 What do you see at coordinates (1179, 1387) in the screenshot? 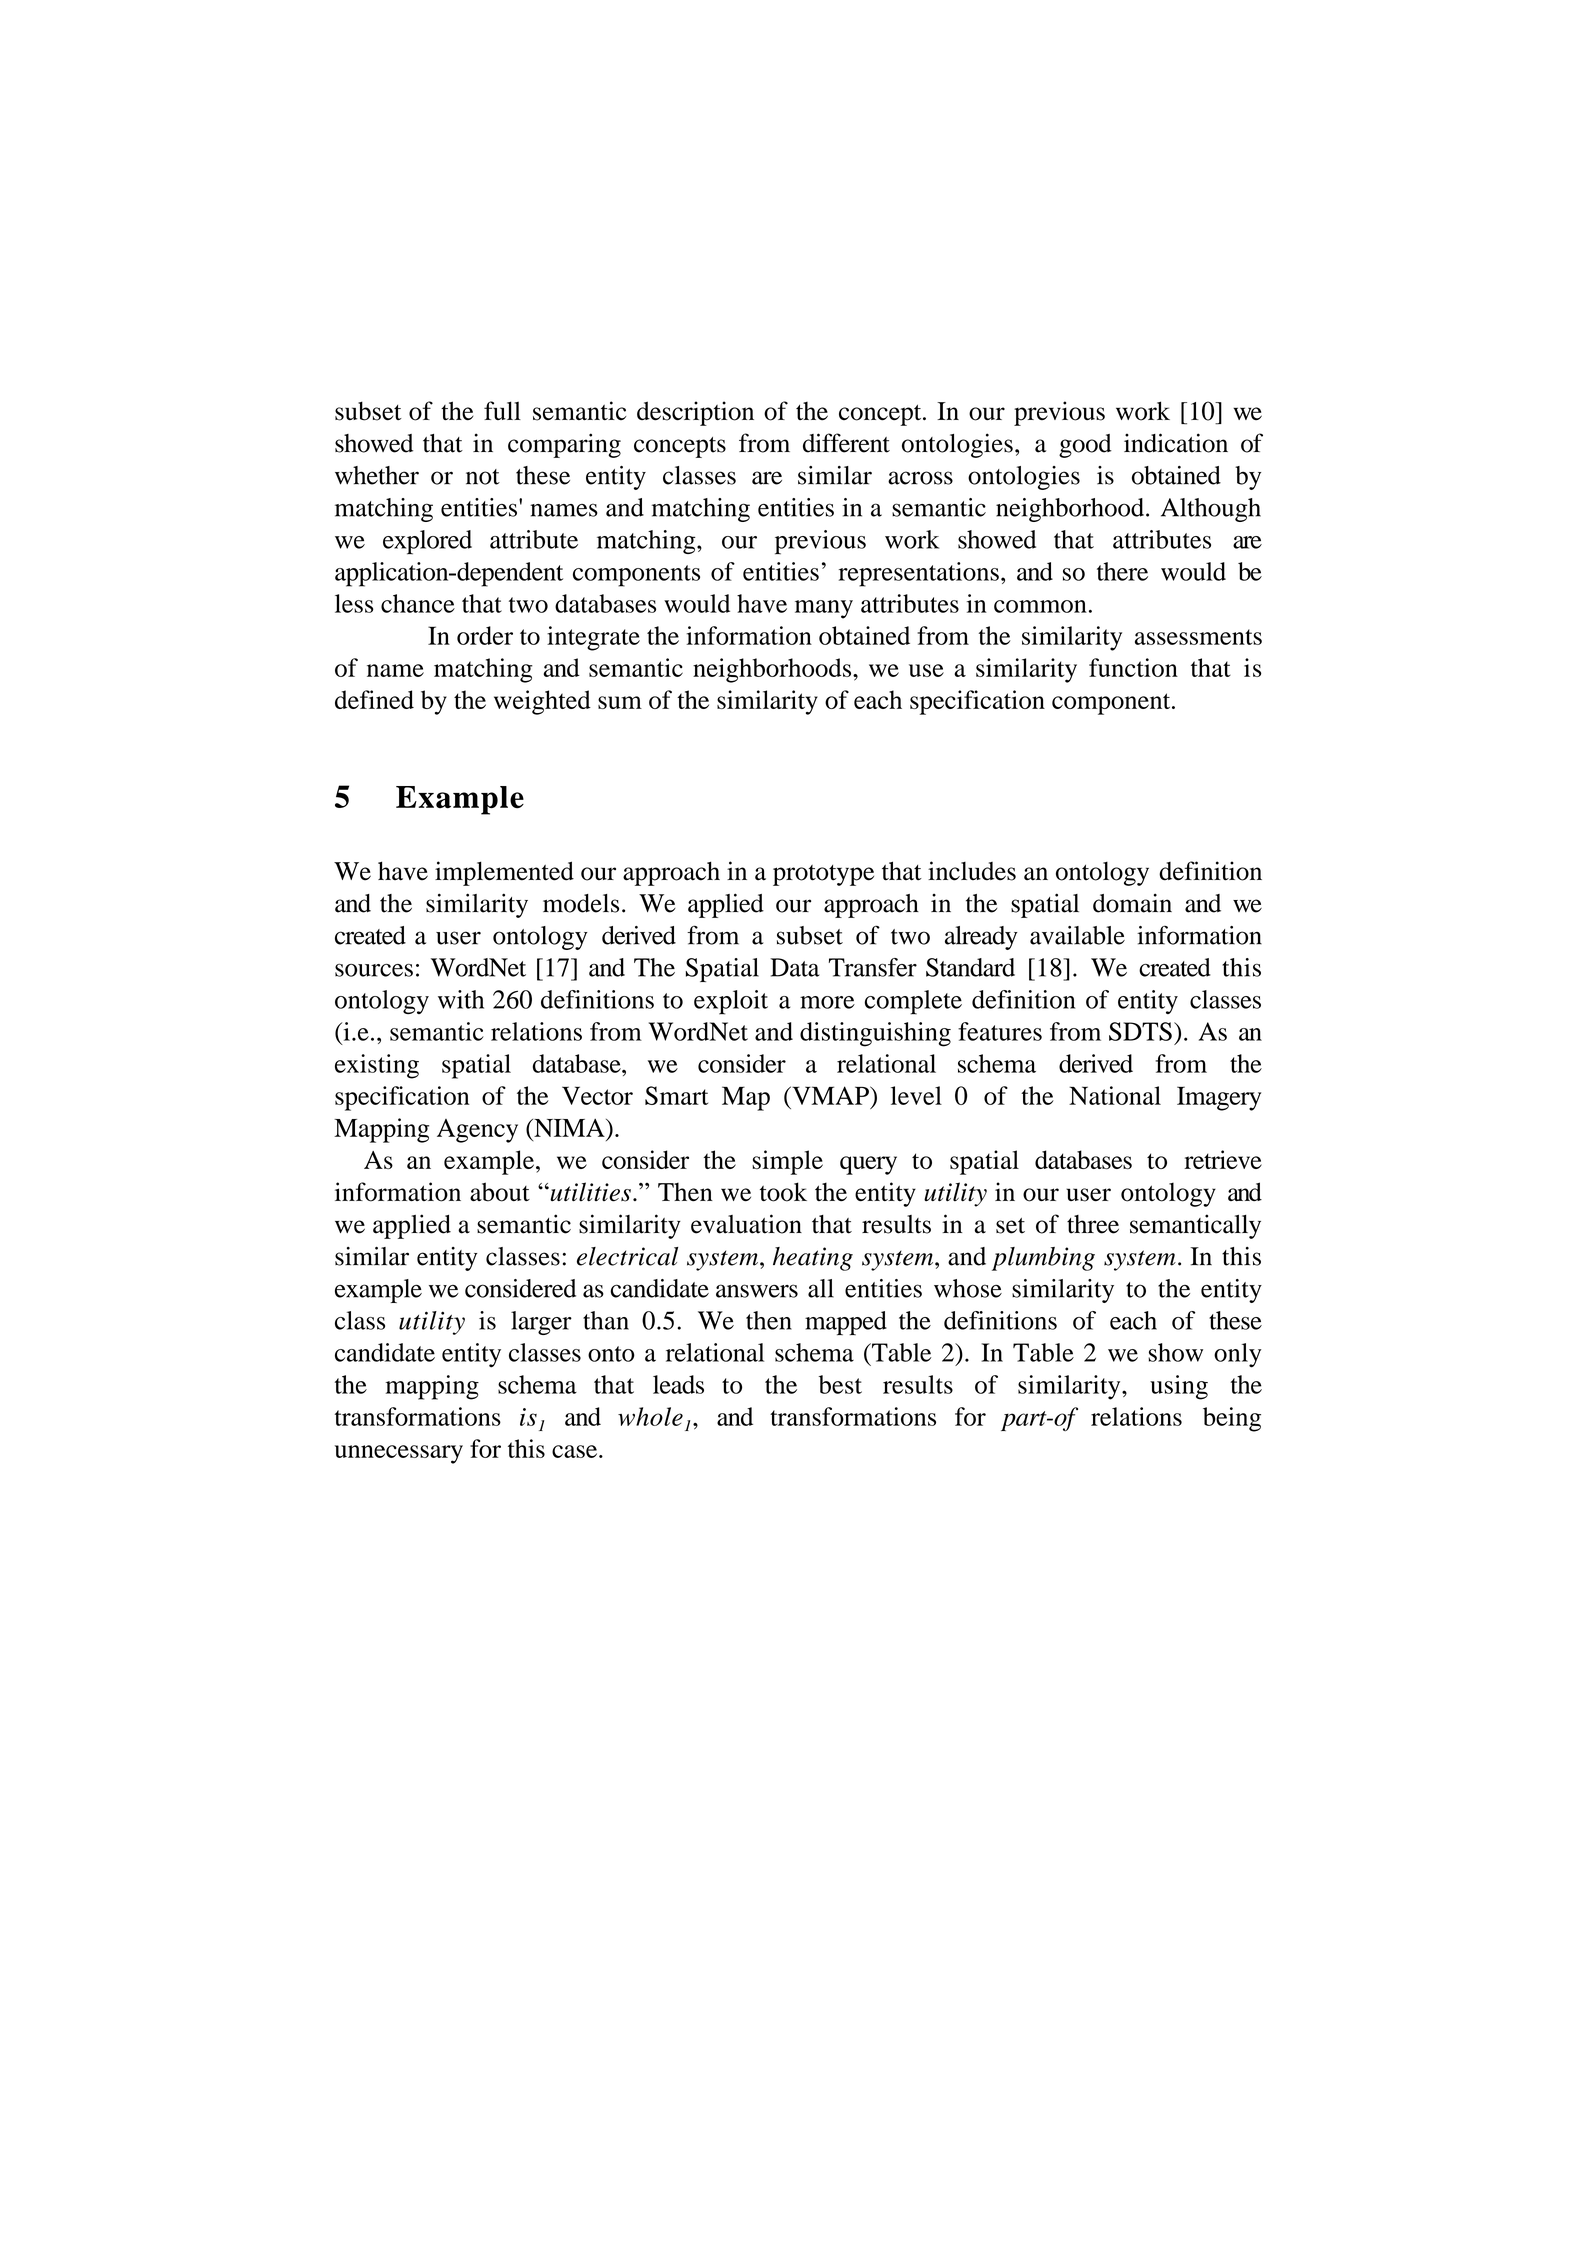
I see `using` at bounding box center [1179, 1387].
